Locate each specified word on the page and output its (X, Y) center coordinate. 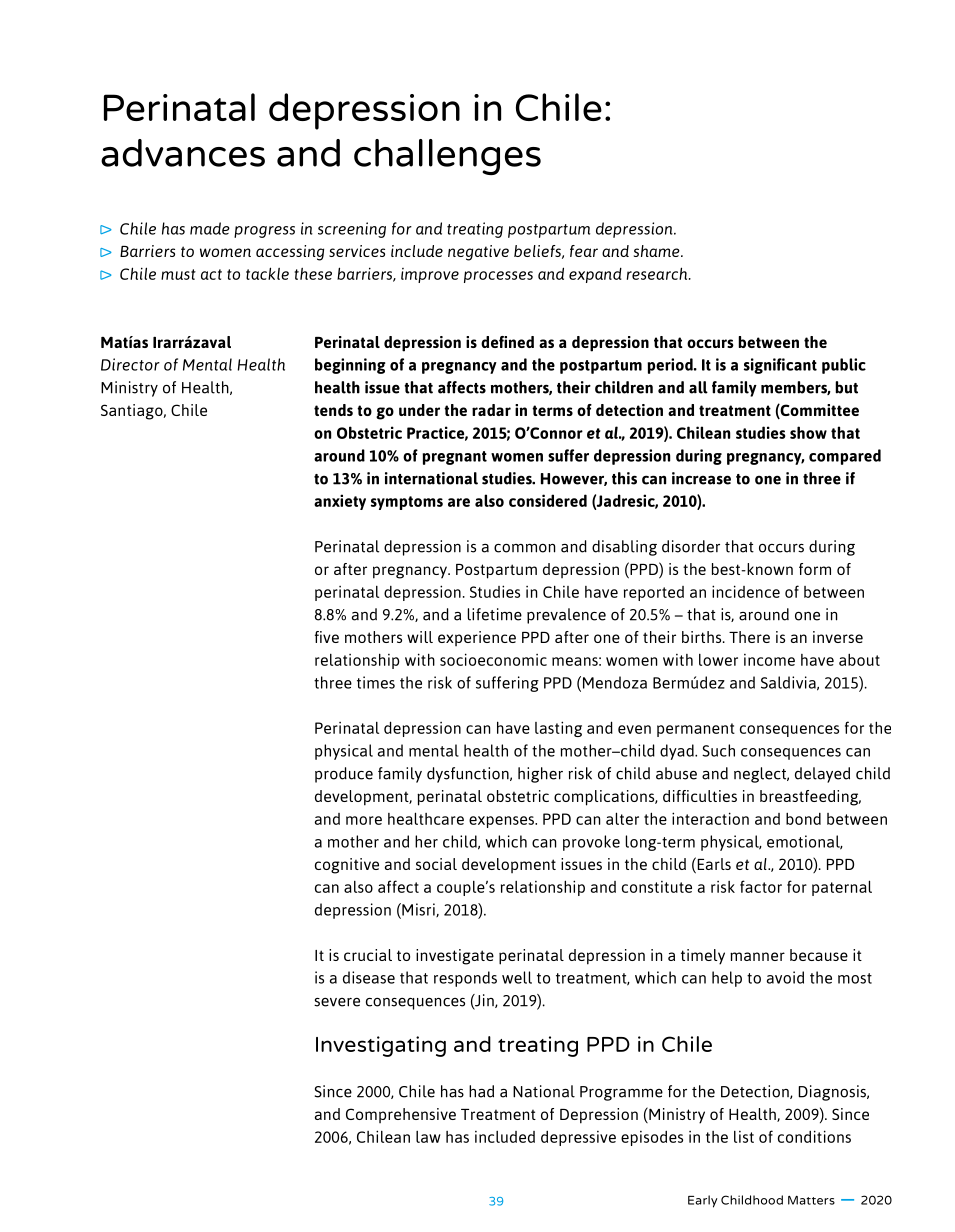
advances (183, 153)
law (428, 1137)
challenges (447, 157)
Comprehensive (401, 1115)
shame (658, 251)
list (744, 1137)
